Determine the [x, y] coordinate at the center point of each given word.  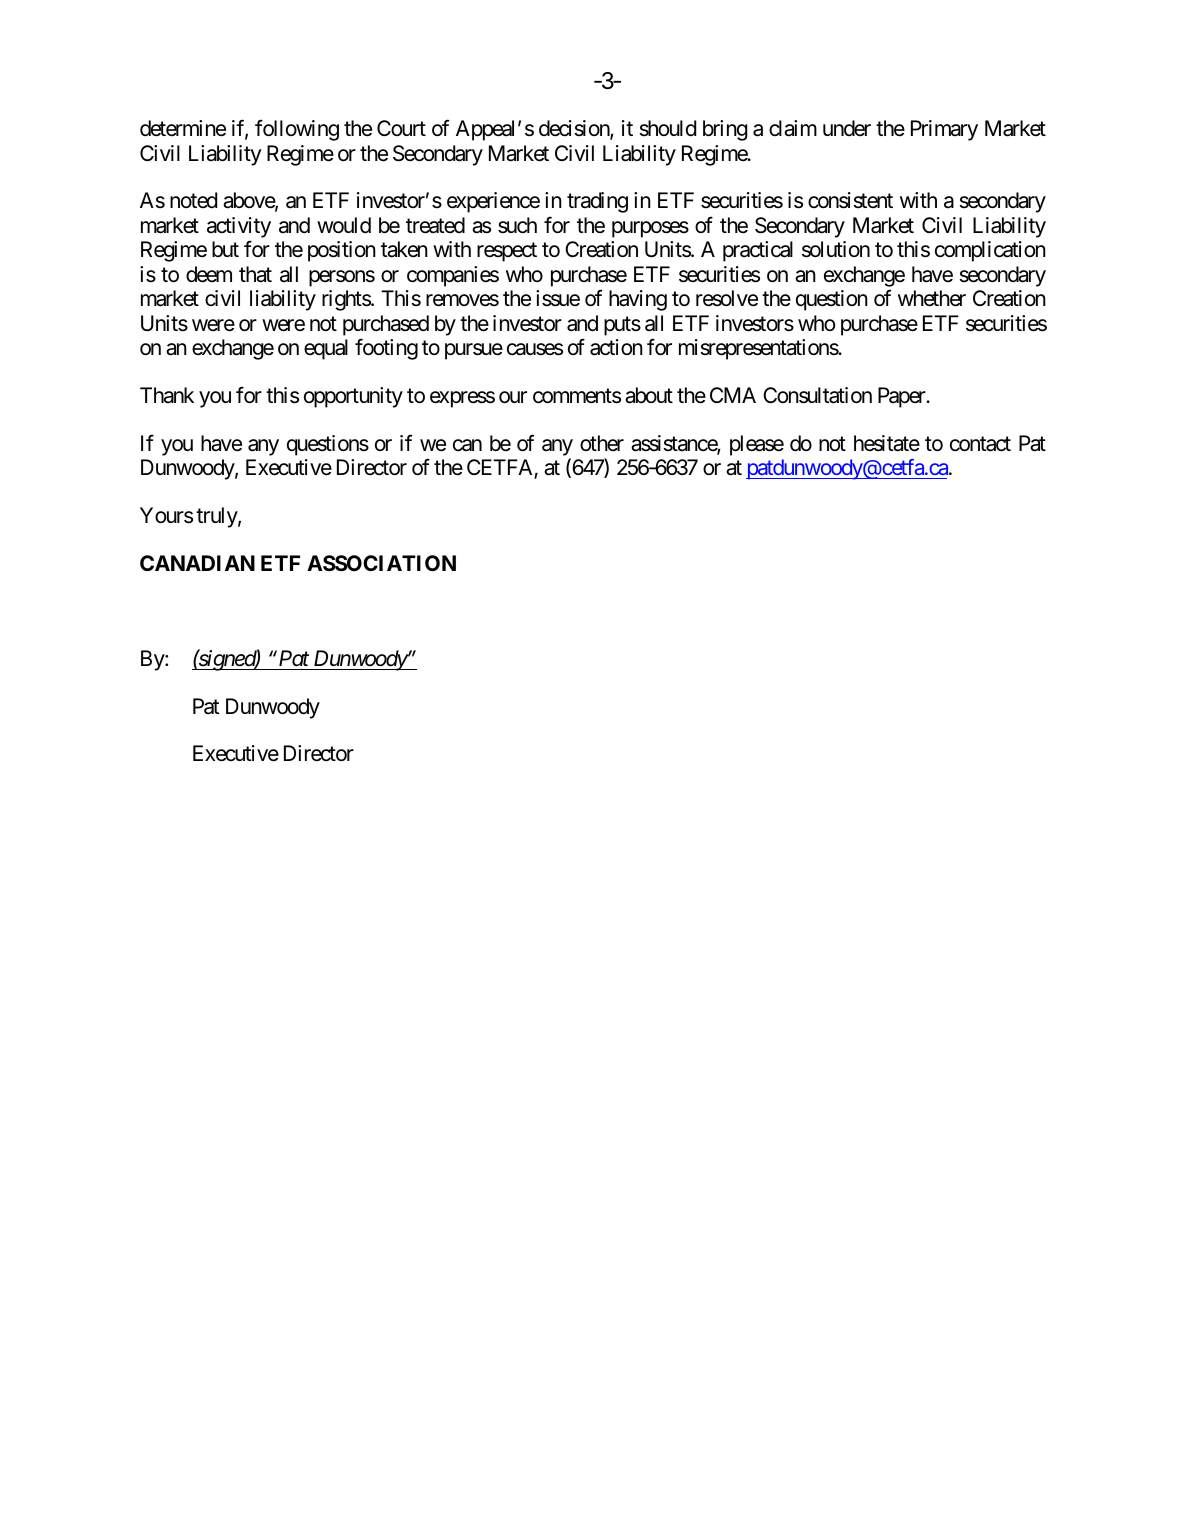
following [297, 130]
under [847, 128]
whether [932, 298]
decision [575, 129]
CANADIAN [197, 563]
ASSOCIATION [381, 563]
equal [326, 349]
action [616, 347]
